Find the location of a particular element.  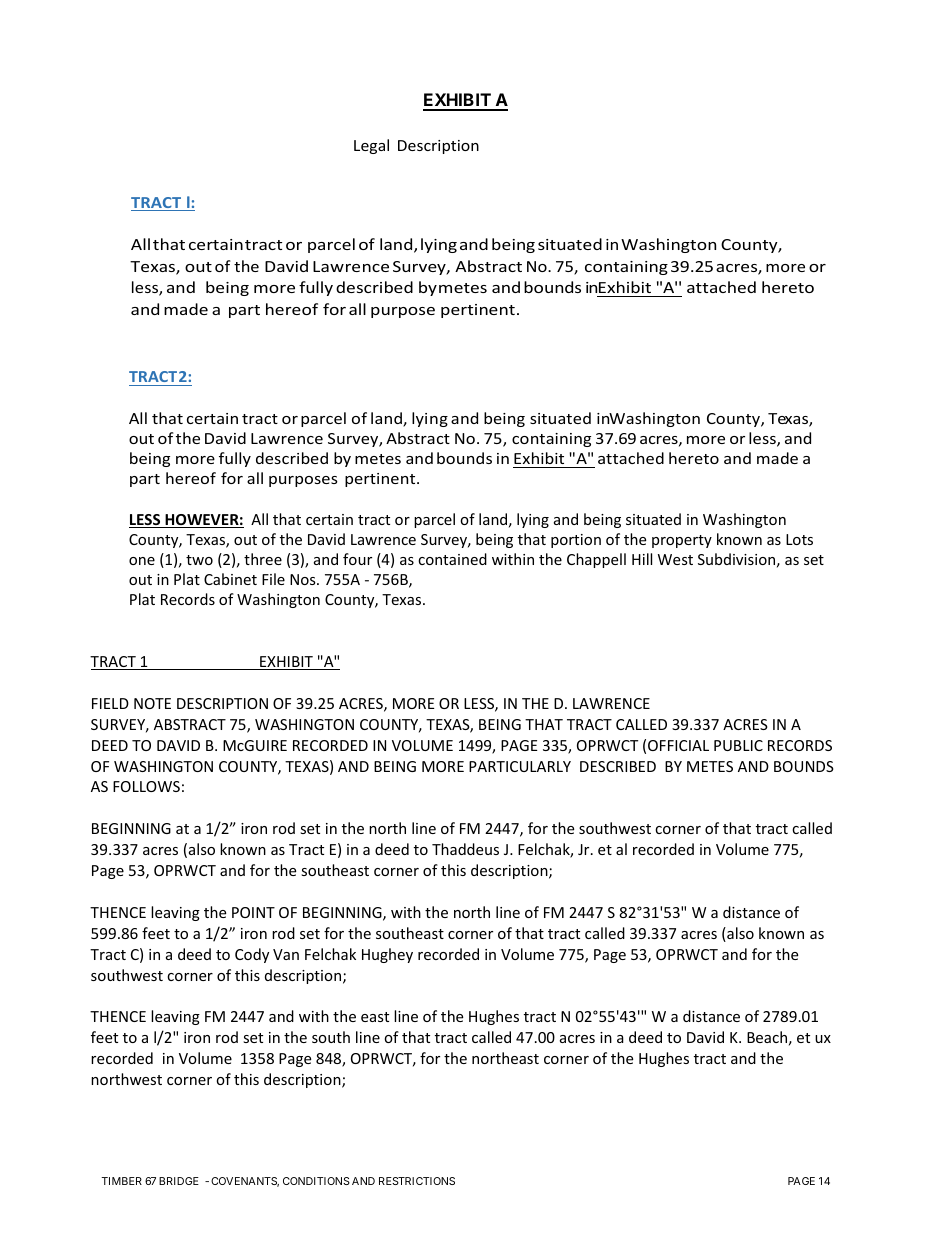

CONDITIONS is located at coordinates (316, 1181).
